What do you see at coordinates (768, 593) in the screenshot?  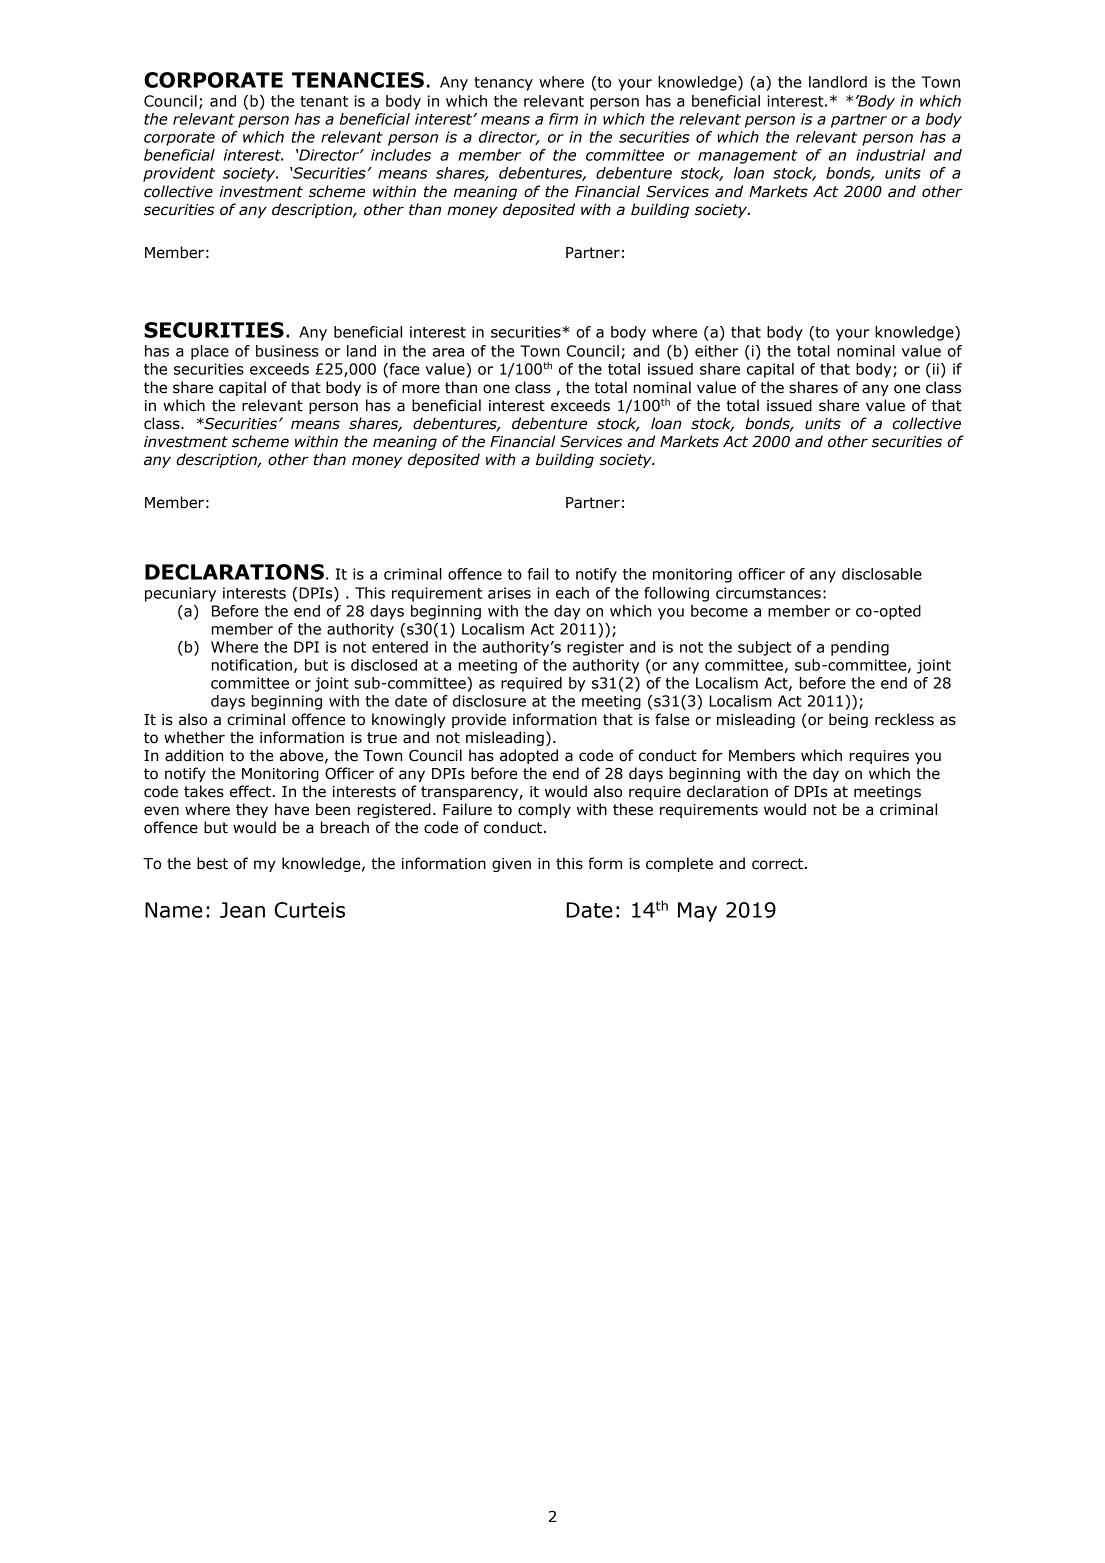 I see `circumstances` at bounding box center [768, 593].
